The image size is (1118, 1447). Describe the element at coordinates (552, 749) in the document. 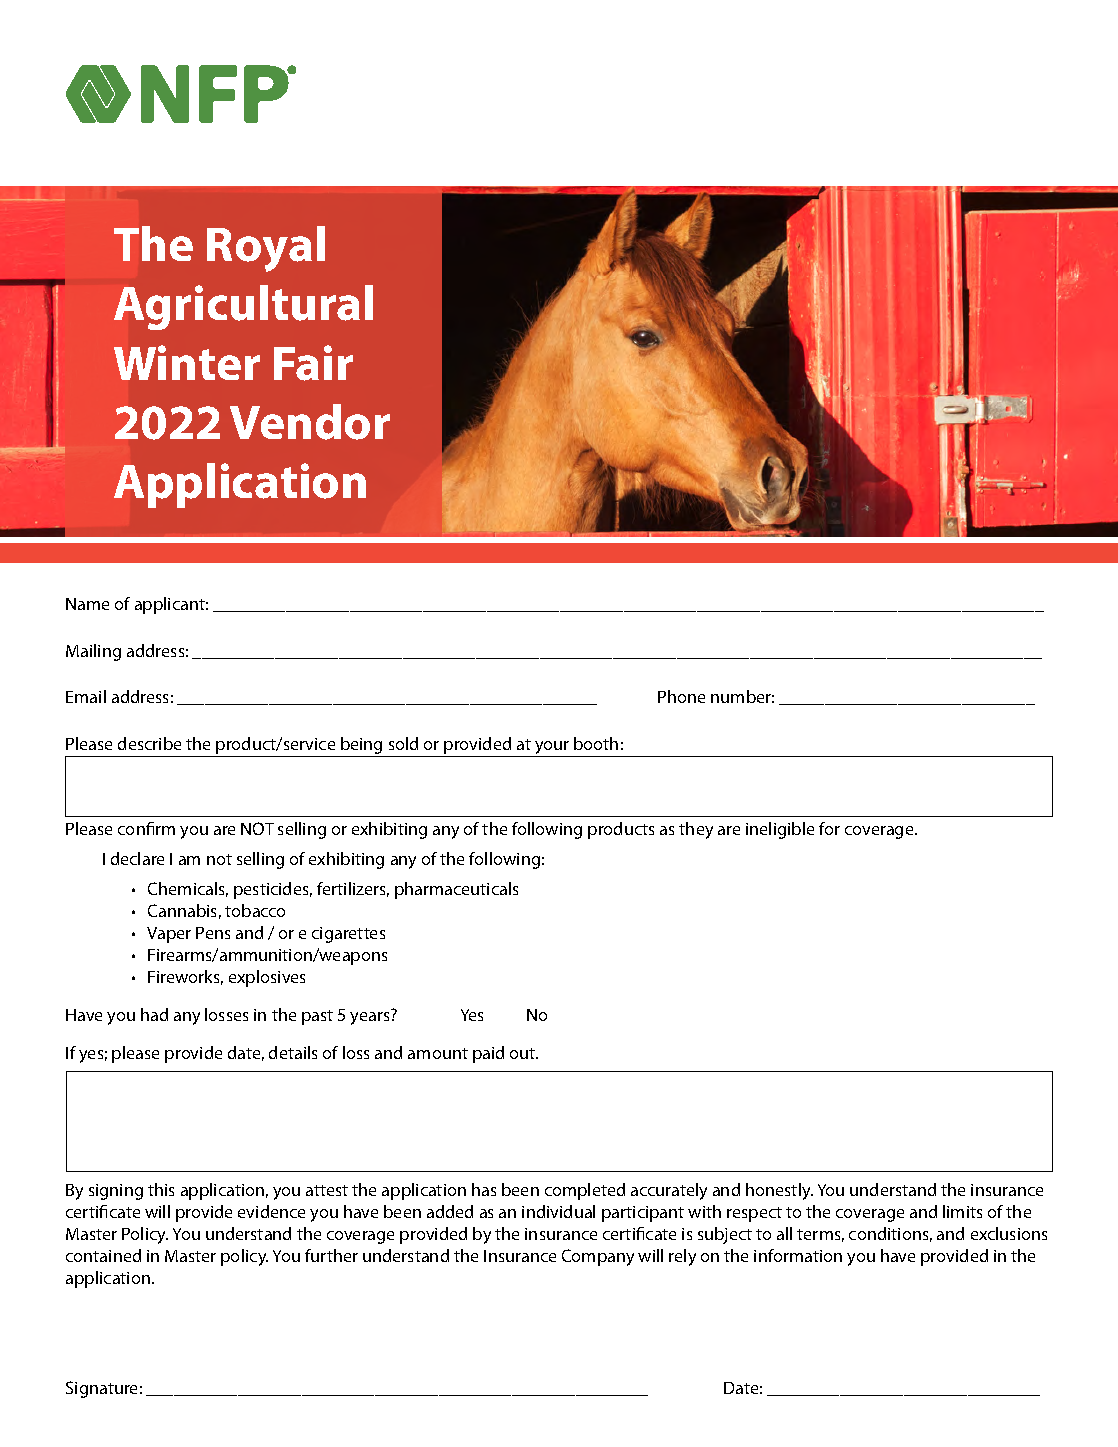

I see `your` at that location.
